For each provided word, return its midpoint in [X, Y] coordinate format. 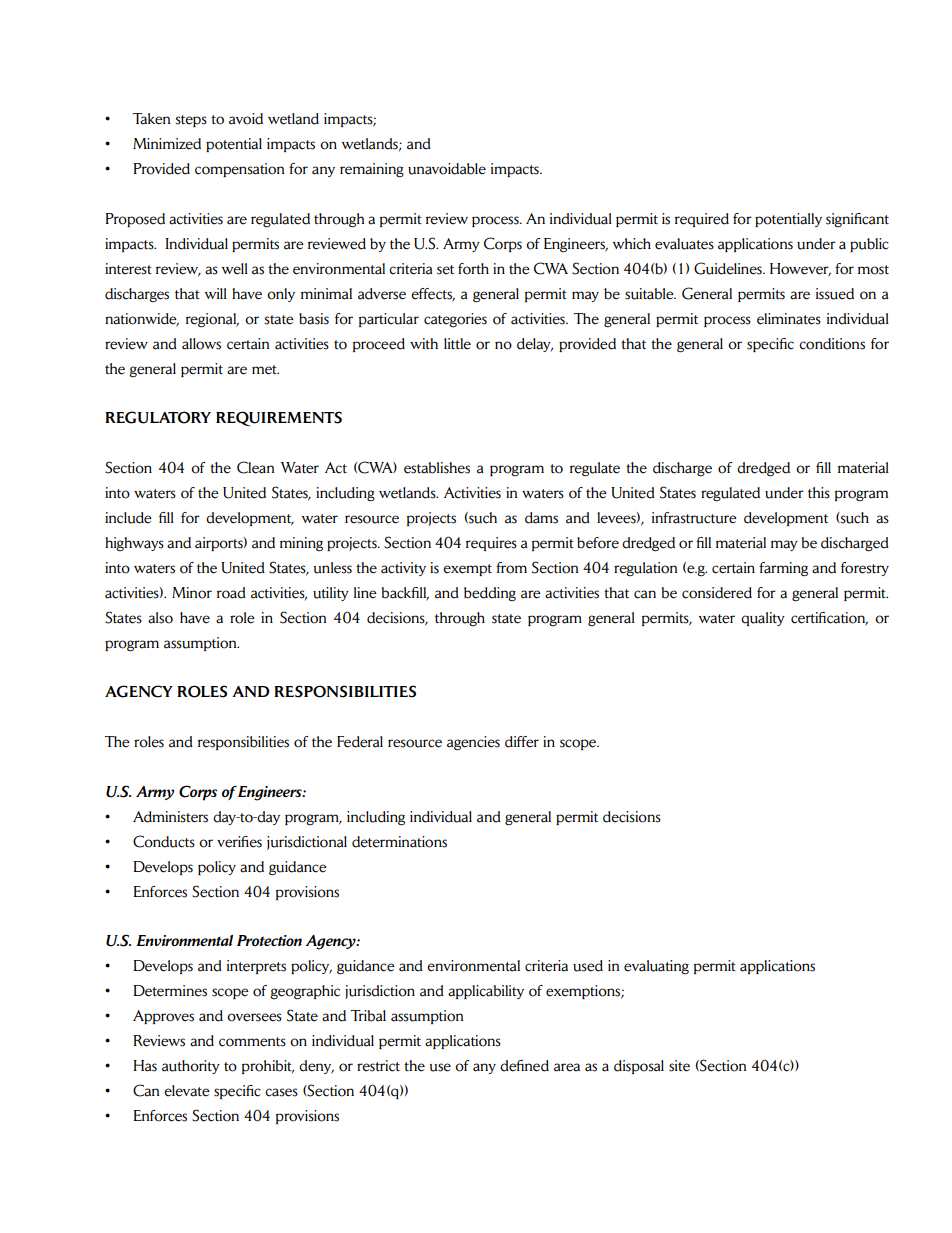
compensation [240, 170]
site [679, 1066]
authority [191, 1067]
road [231, 593]
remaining [372, 170]
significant [857, 220]
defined [524, 1066]
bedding [490, 594]
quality [763, 619]
